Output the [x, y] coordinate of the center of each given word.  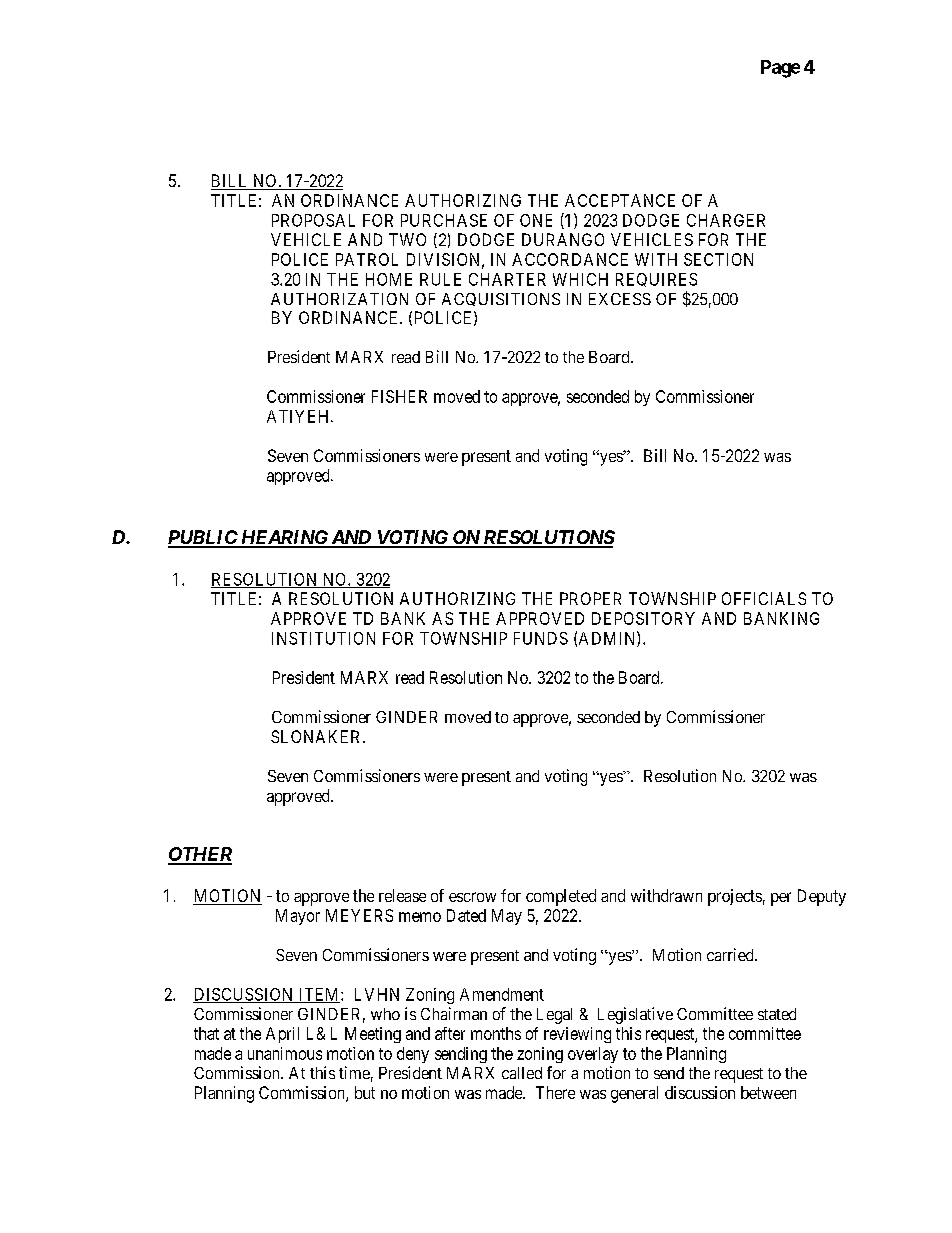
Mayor [298, 917]
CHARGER [726, 220]
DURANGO [563, 239]
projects [735, 897]
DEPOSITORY [643, 618]
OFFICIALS [764, 598]
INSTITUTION [323, 638]
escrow [472, 897]
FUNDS [541, 638]
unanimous [285, 1053]
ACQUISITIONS [501, 299]
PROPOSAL [313, 220]
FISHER [399, 396]
